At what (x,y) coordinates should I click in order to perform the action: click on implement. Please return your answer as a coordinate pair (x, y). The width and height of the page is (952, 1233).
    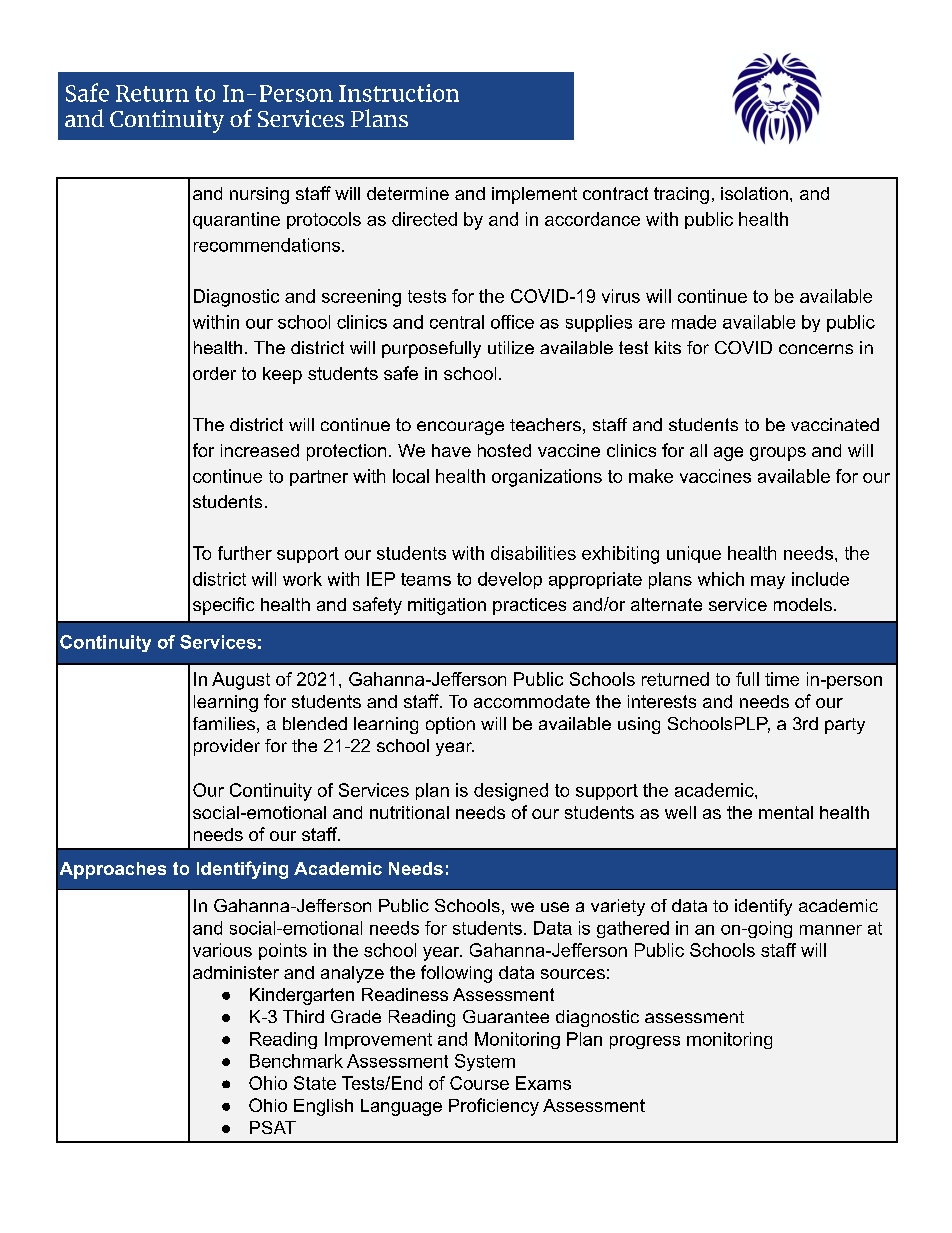
    Looking at the image, I should click on (534, 195).
